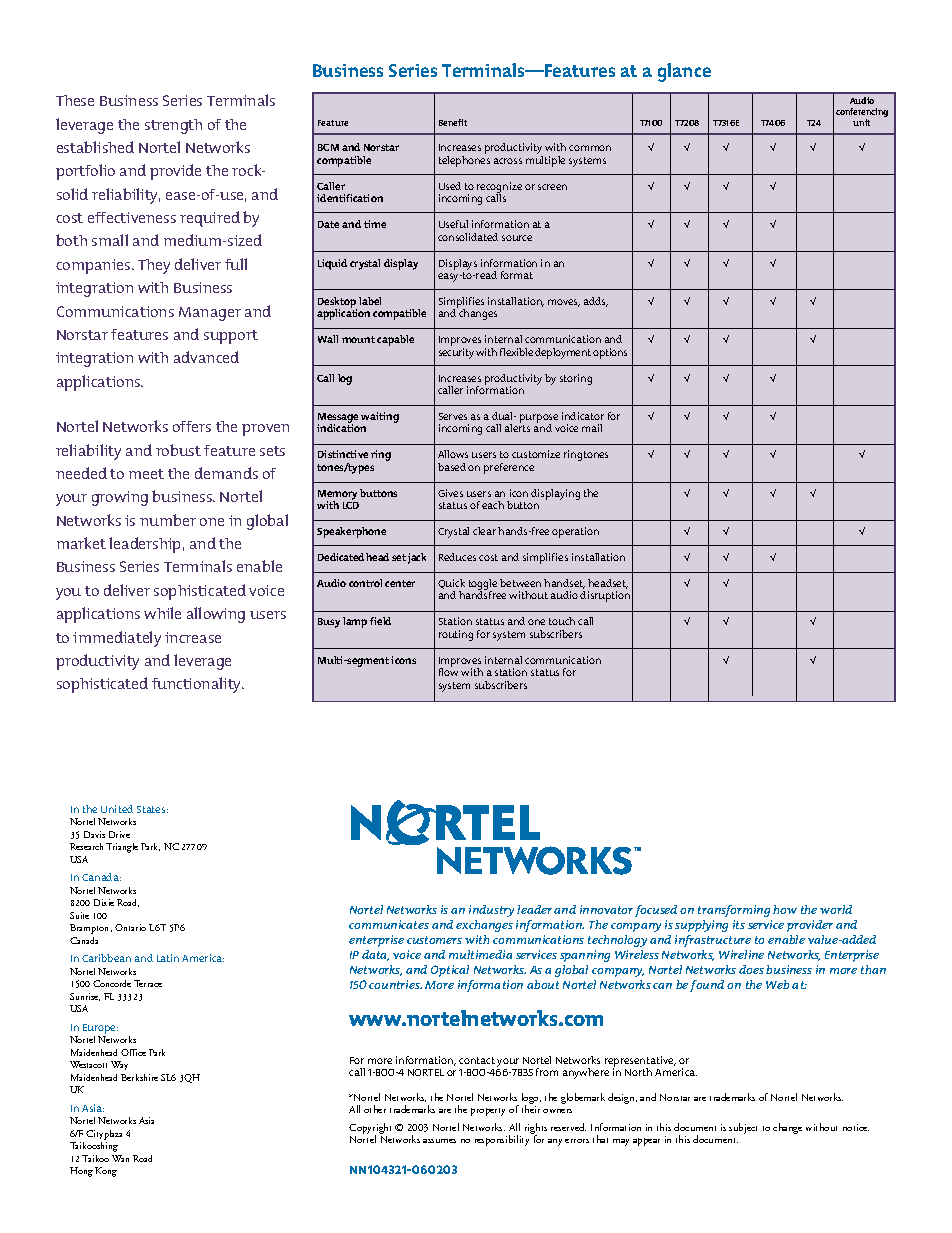  I want to click on while, so click(162, 613).
